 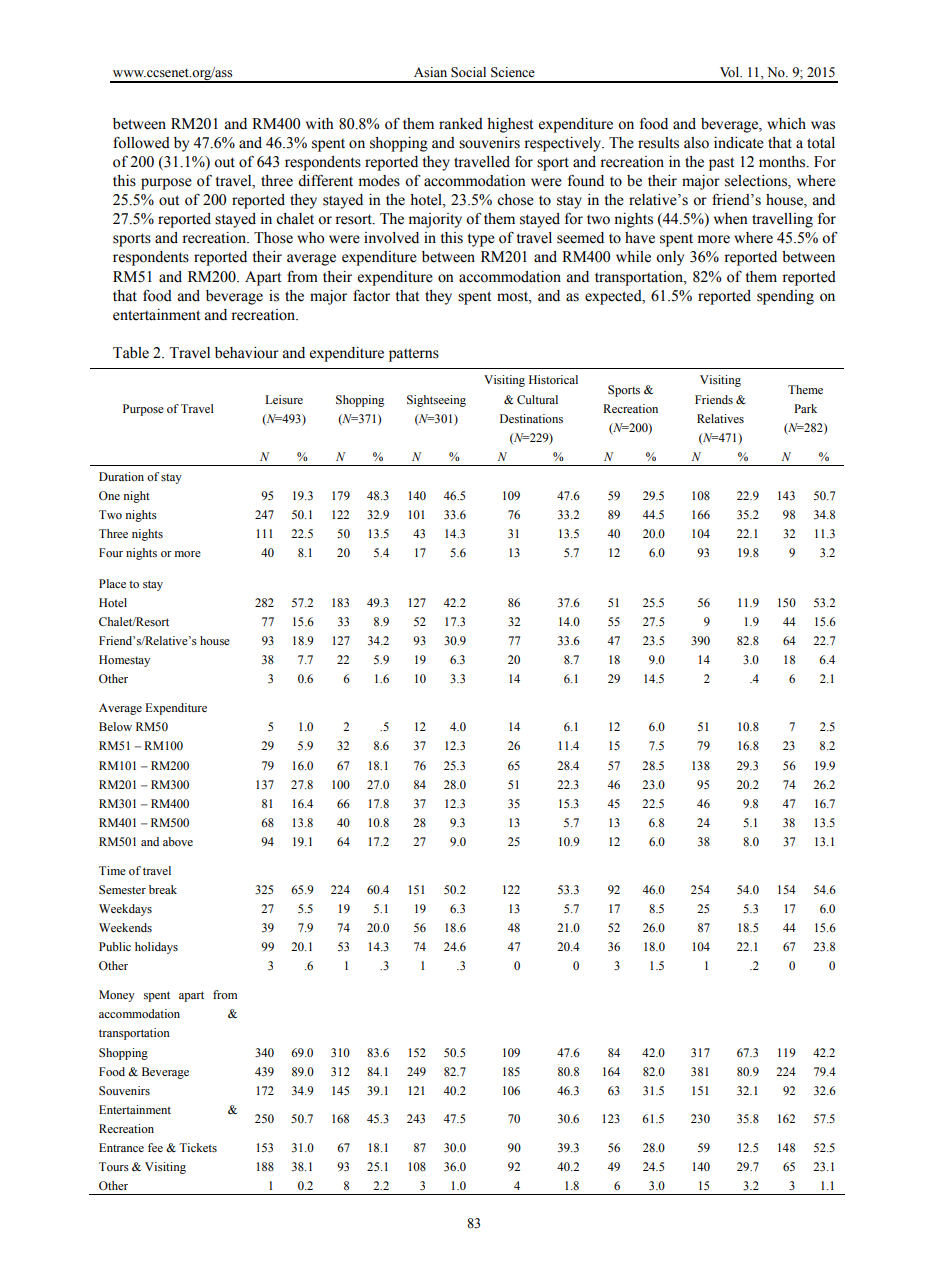 I want to click on Place, so click(x=112, y=583).
